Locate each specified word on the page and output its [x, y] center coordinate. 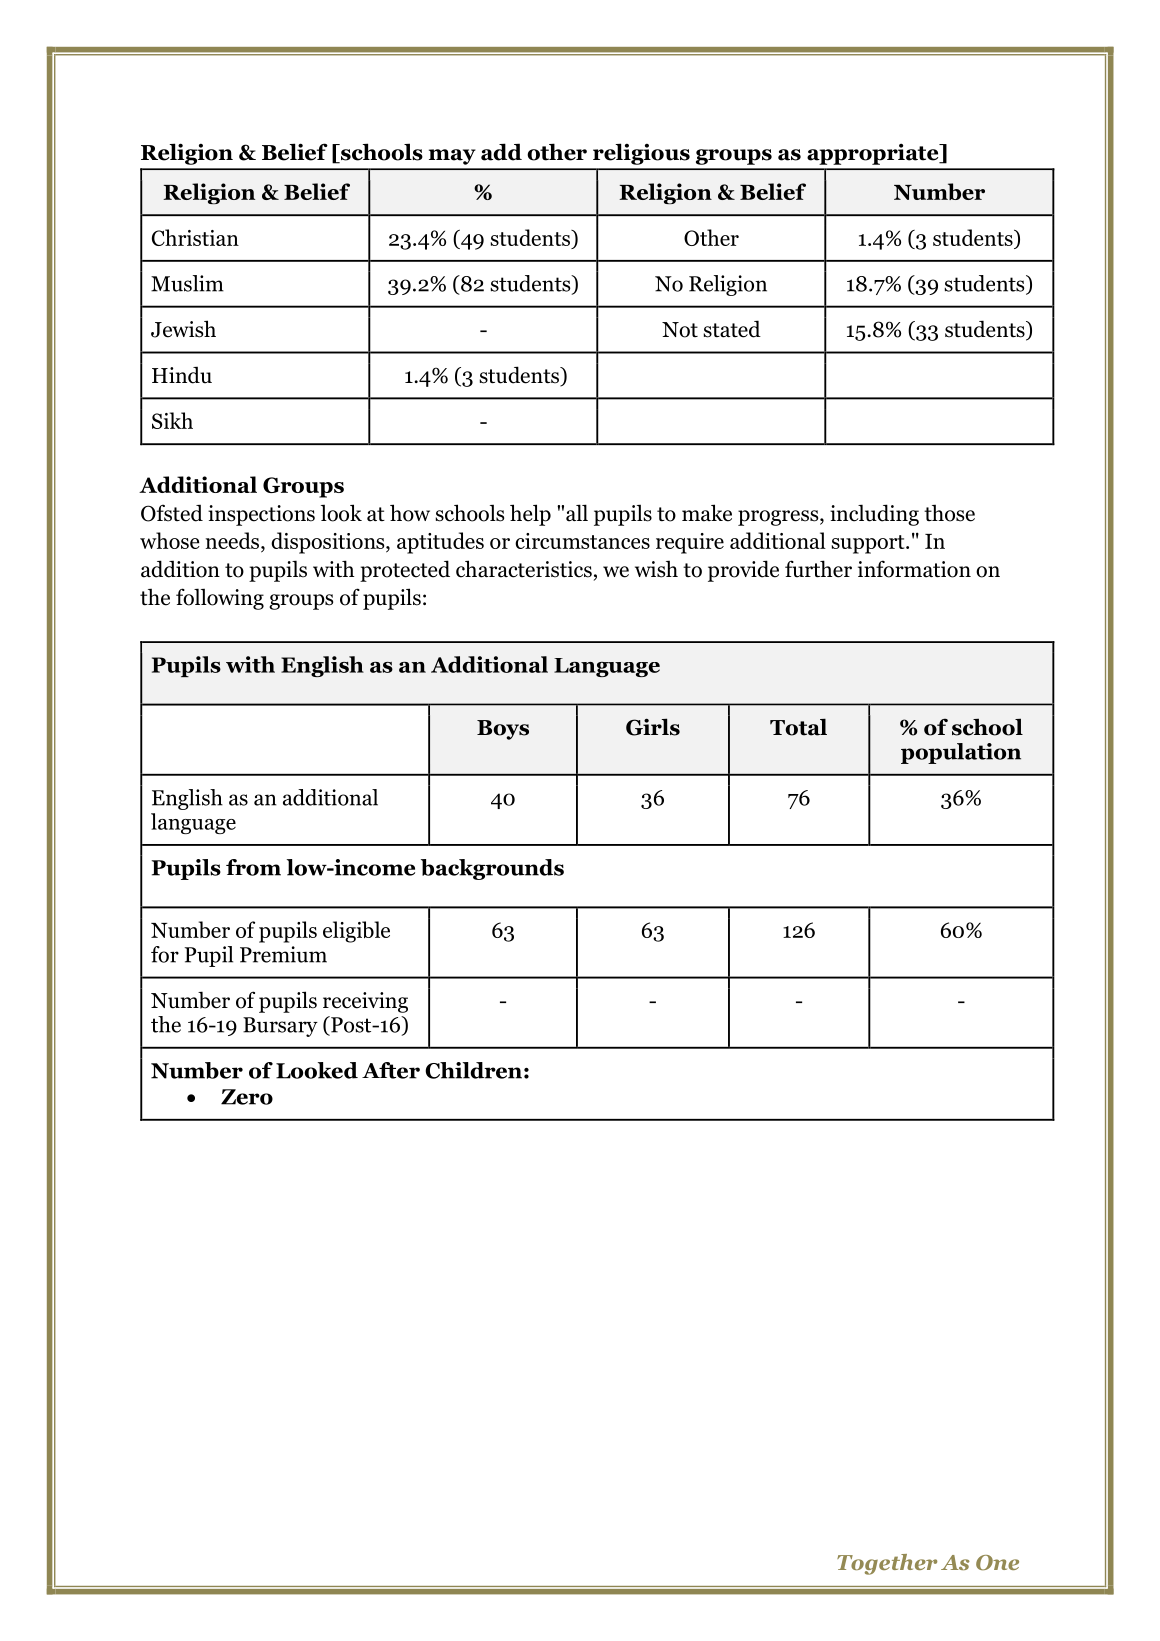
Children [473, 1070]
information [914, 569]
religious [641, 154]
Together [887, 1564]
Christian [195, 237]
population [961, 753]
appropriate [874, 154]
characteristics [524, 569]
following [220, 599]
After [391, 1070]
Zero [247, 1097]
